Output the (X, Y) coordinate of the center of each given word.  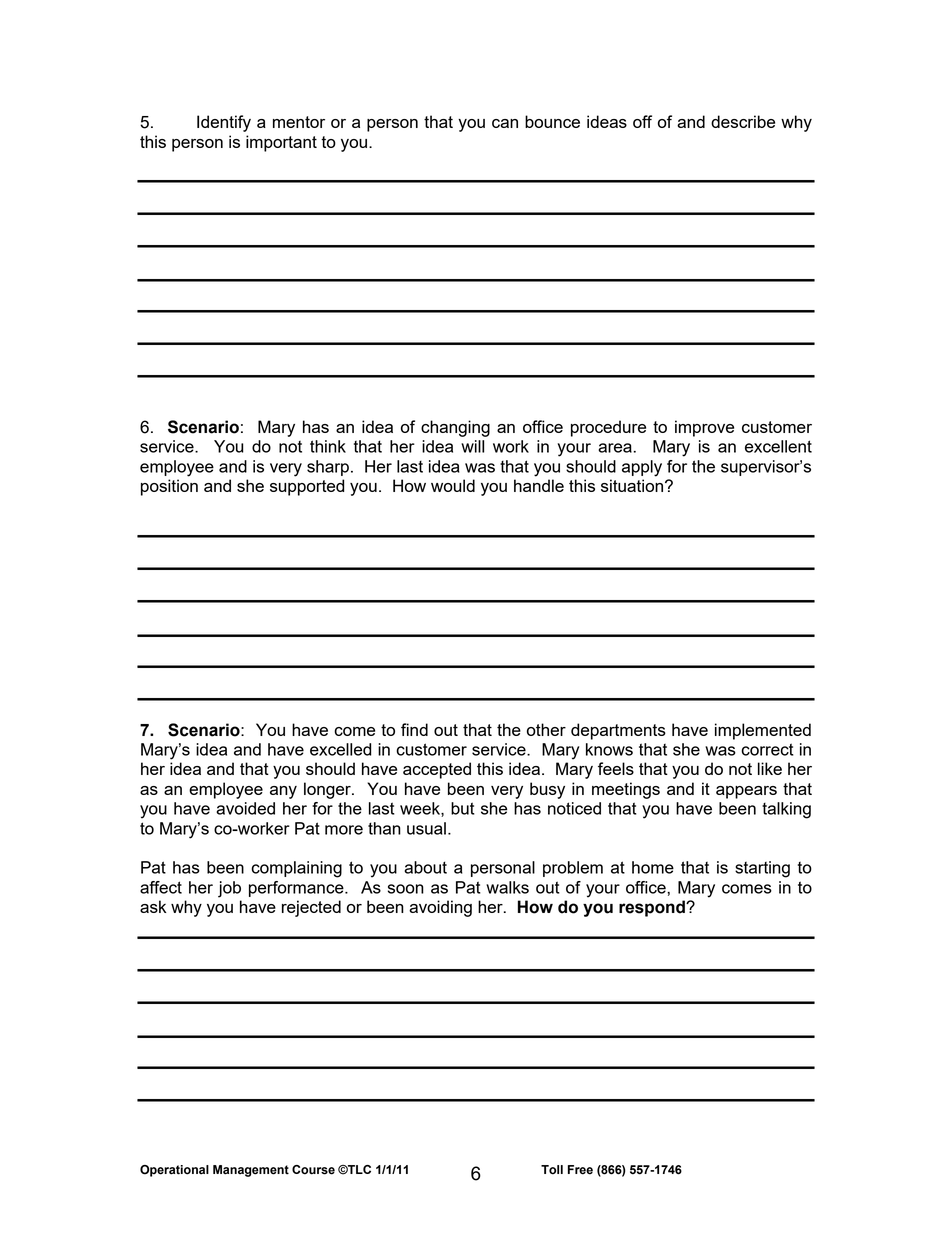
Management (251, 1171)
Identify (224, 123)
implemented (763, 731)
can (505, 123)
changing (455, 428)
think (328, 446)
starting (762, 869)
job (229, 889)
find (414, 729)
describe (743, 121)
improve (704, 428)
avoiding (440, 908)
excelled (341, 749)
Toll (552, 1170)
